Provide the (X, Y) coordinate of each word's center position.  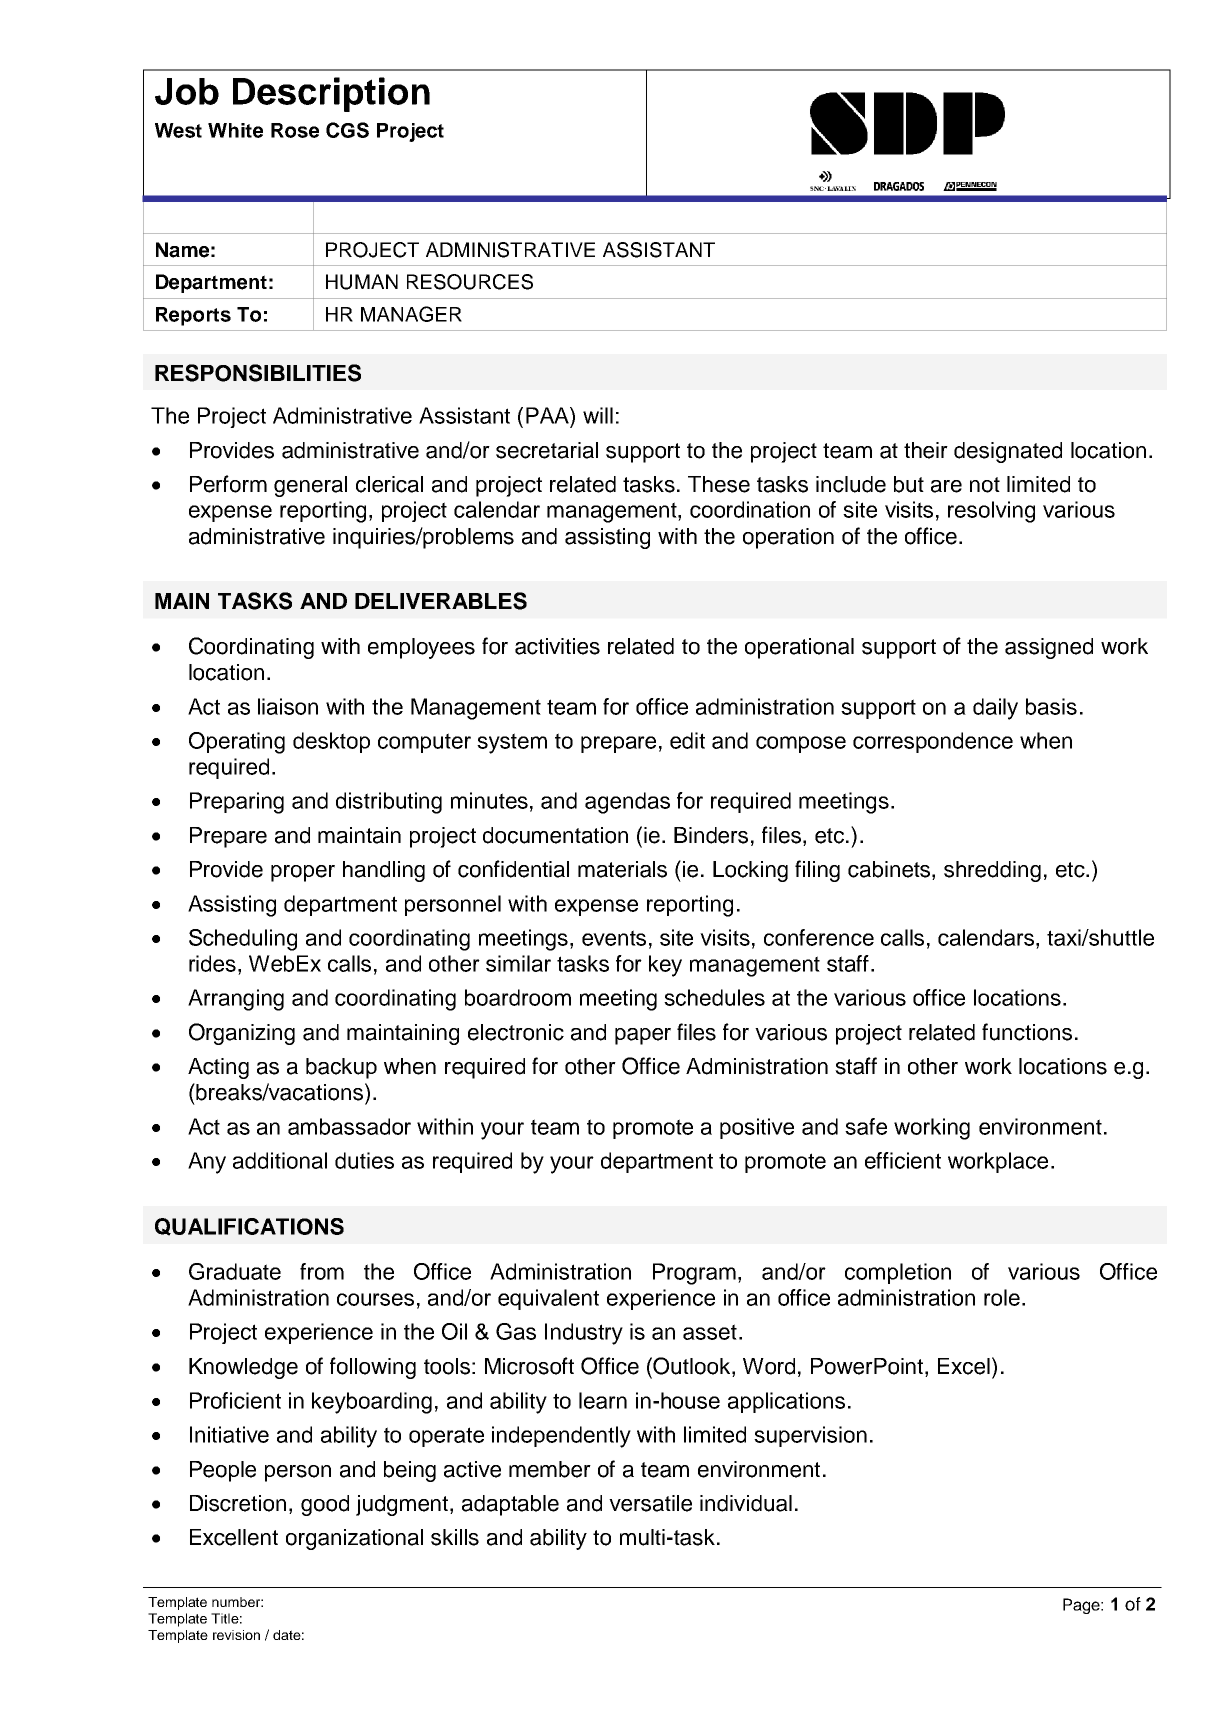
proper (303, 873)
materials (622, 869)
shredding (992, 871)
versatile (650, 1503)
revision (236, 1635)
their (926, 450)
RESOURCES (470, 282)
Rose (295, 130)
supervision (810, 1436)
